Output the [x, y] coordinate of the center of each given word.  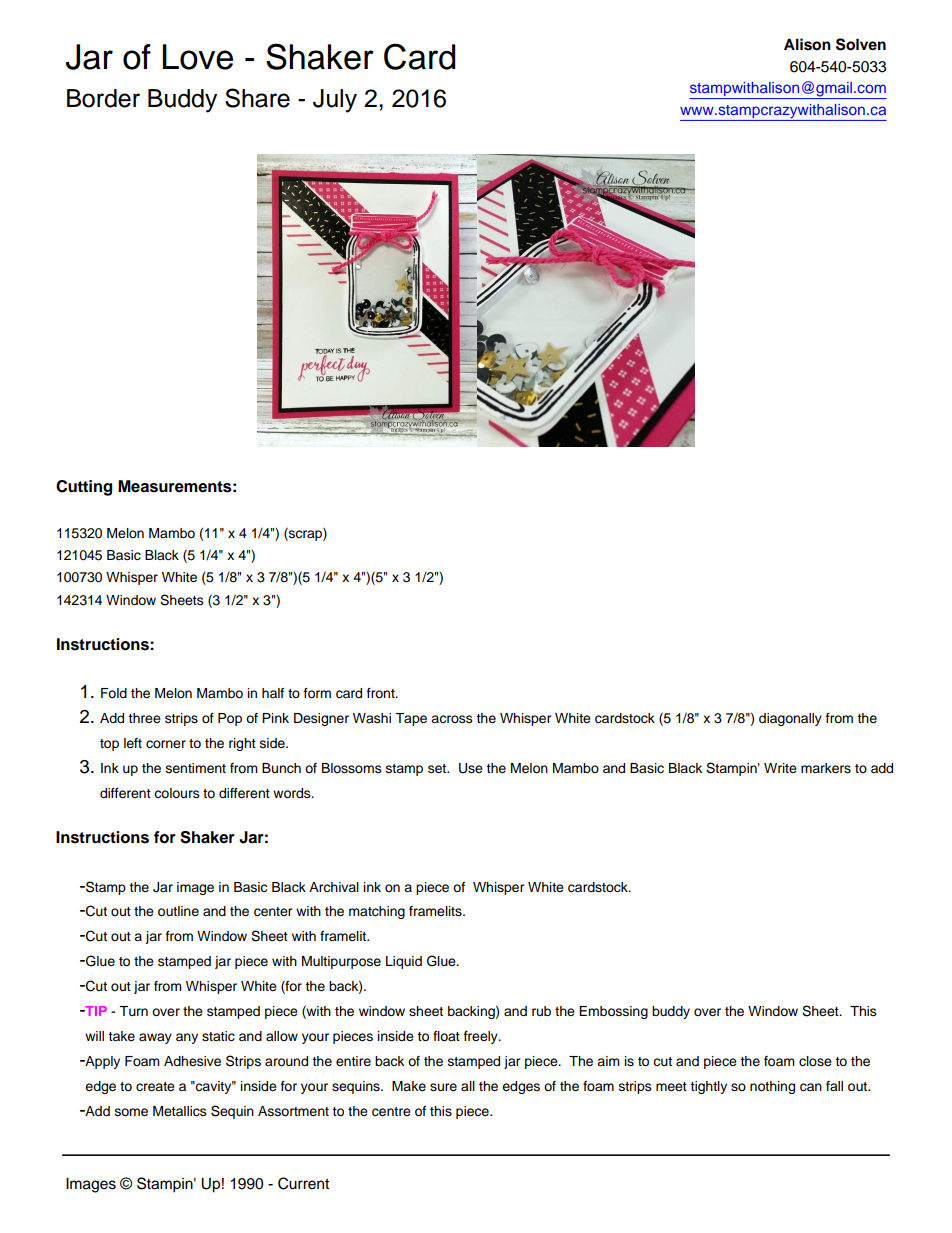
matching [377, 912]
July [335, 101]
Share [257, 98]
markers [826, 768]
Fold [114, 693]
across [452, 719]
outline [178, 911]
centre [391, 1112]
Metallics [180, 1111]
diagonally [790, 719]
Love [198, 57]
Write [780, 768]
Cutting [84, 488]
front [382, 693]
